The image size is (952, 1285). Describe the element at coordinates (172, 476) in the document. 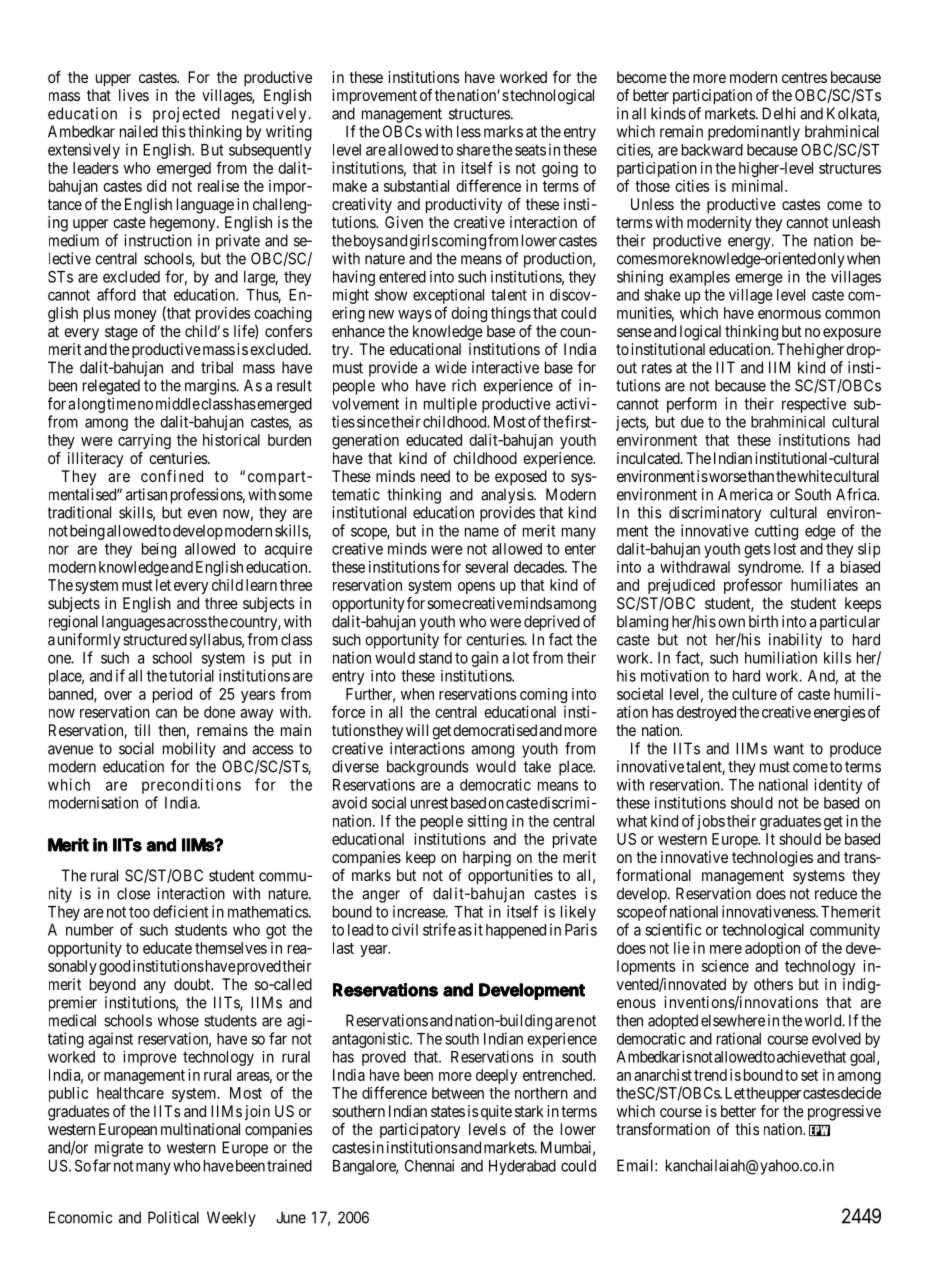

I see `confined` at that location.
